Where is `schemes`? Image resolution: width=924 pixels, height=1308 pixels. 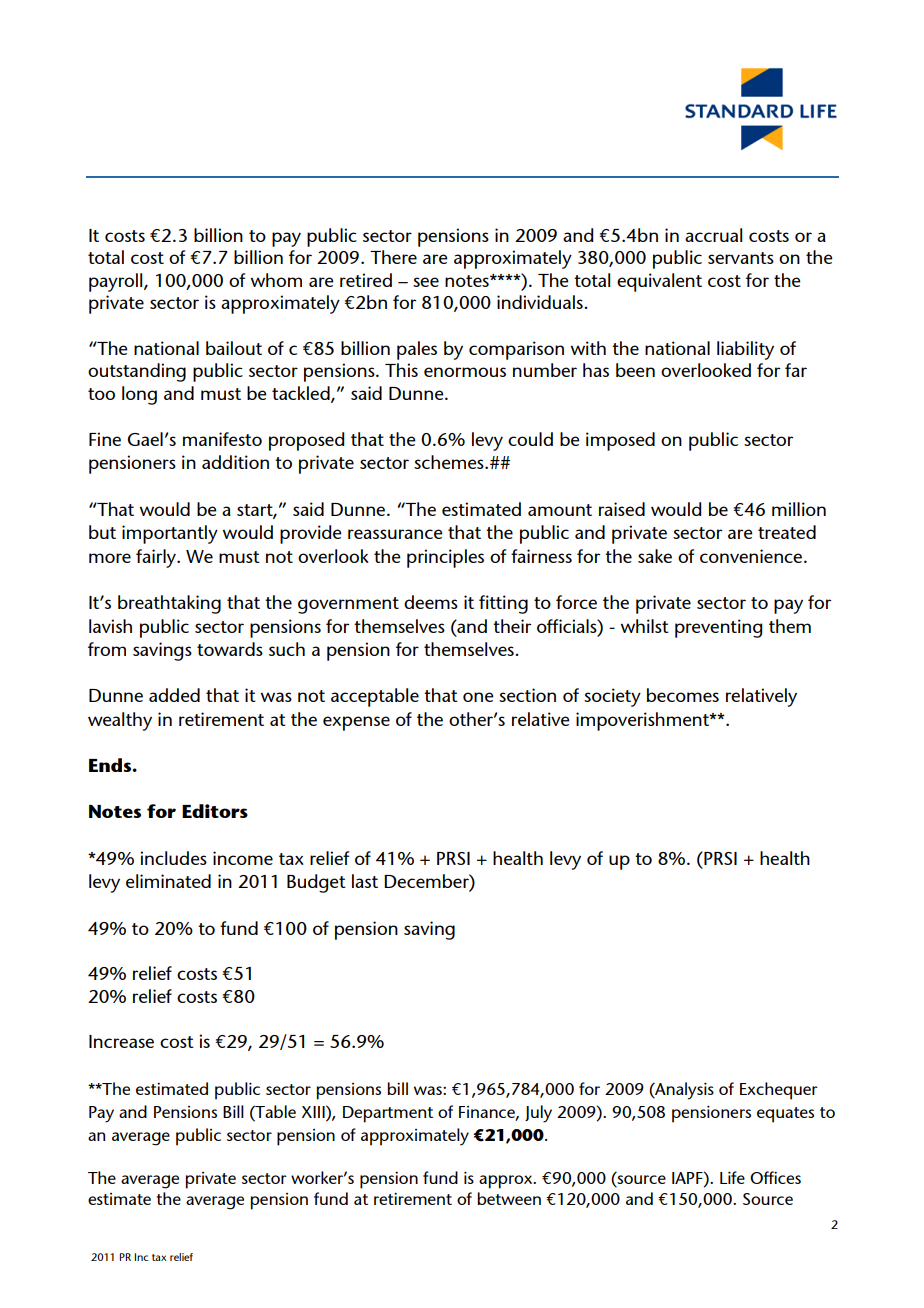
schemes is located at coordinates (450, 462).
